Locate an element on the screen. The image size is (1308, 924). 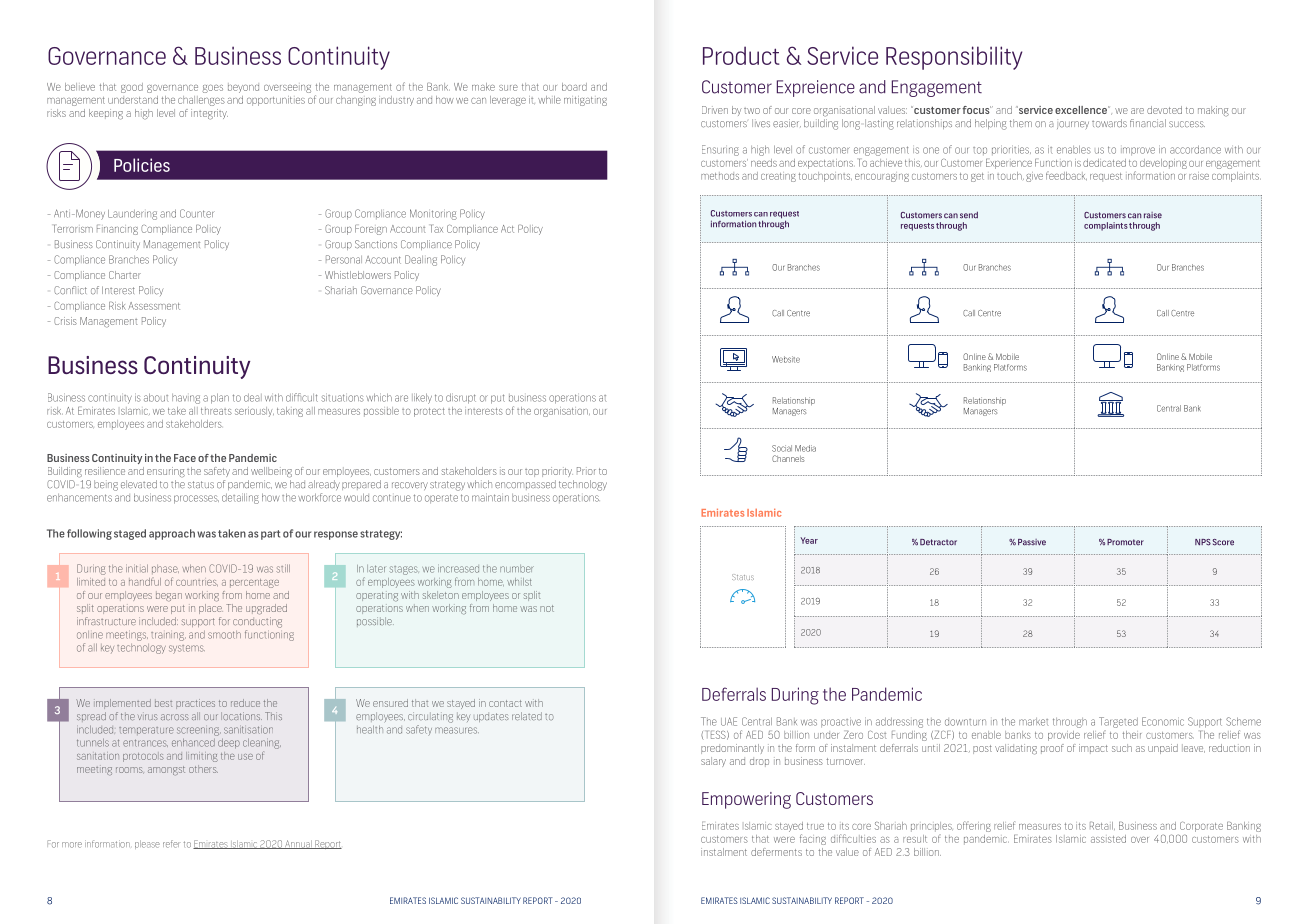
Promoter is located at coordinates (1125, 542).
